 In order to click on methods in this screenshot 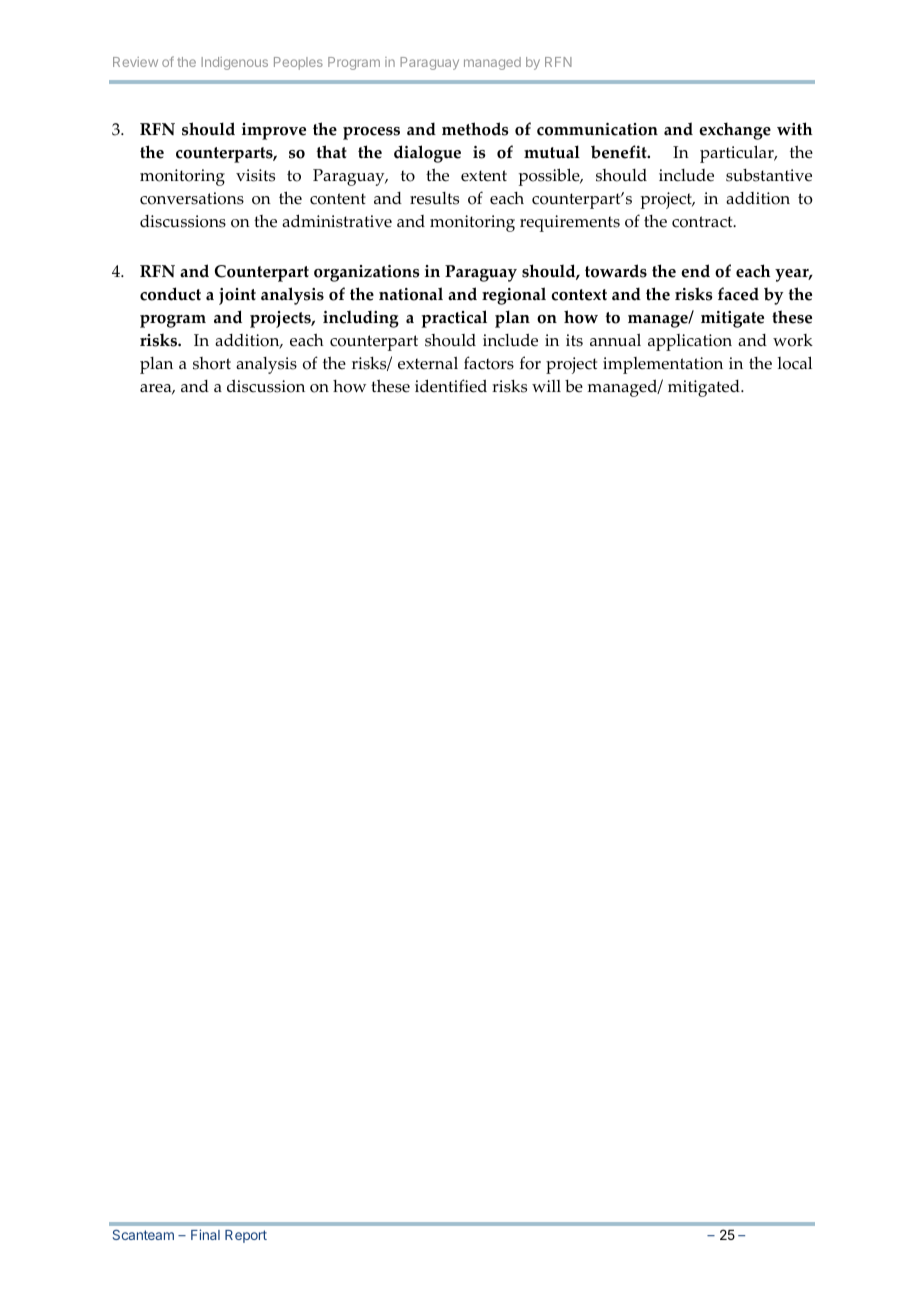, I will do `click(475, 129)`.
